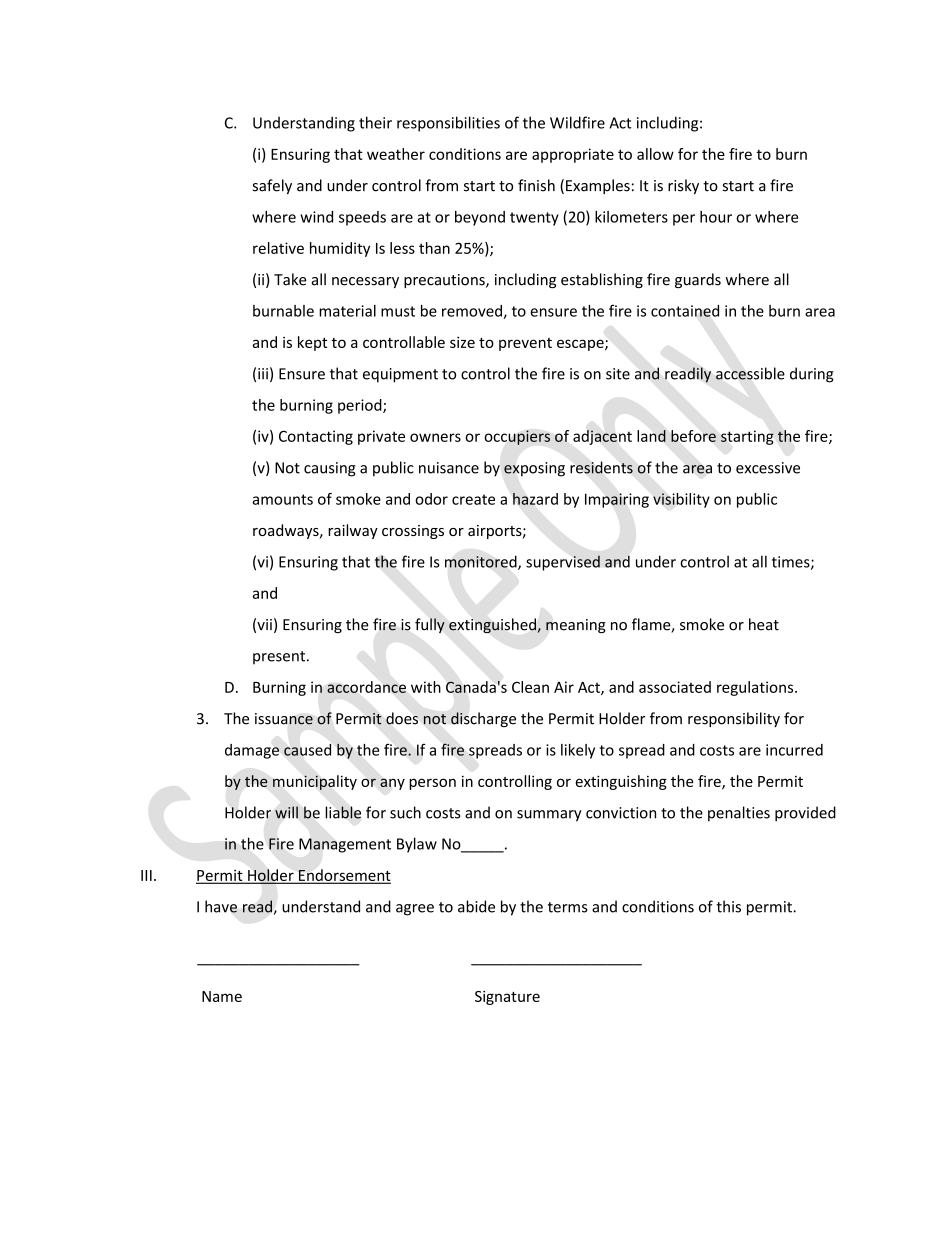  I want to click on risky, so click(683, 186).
